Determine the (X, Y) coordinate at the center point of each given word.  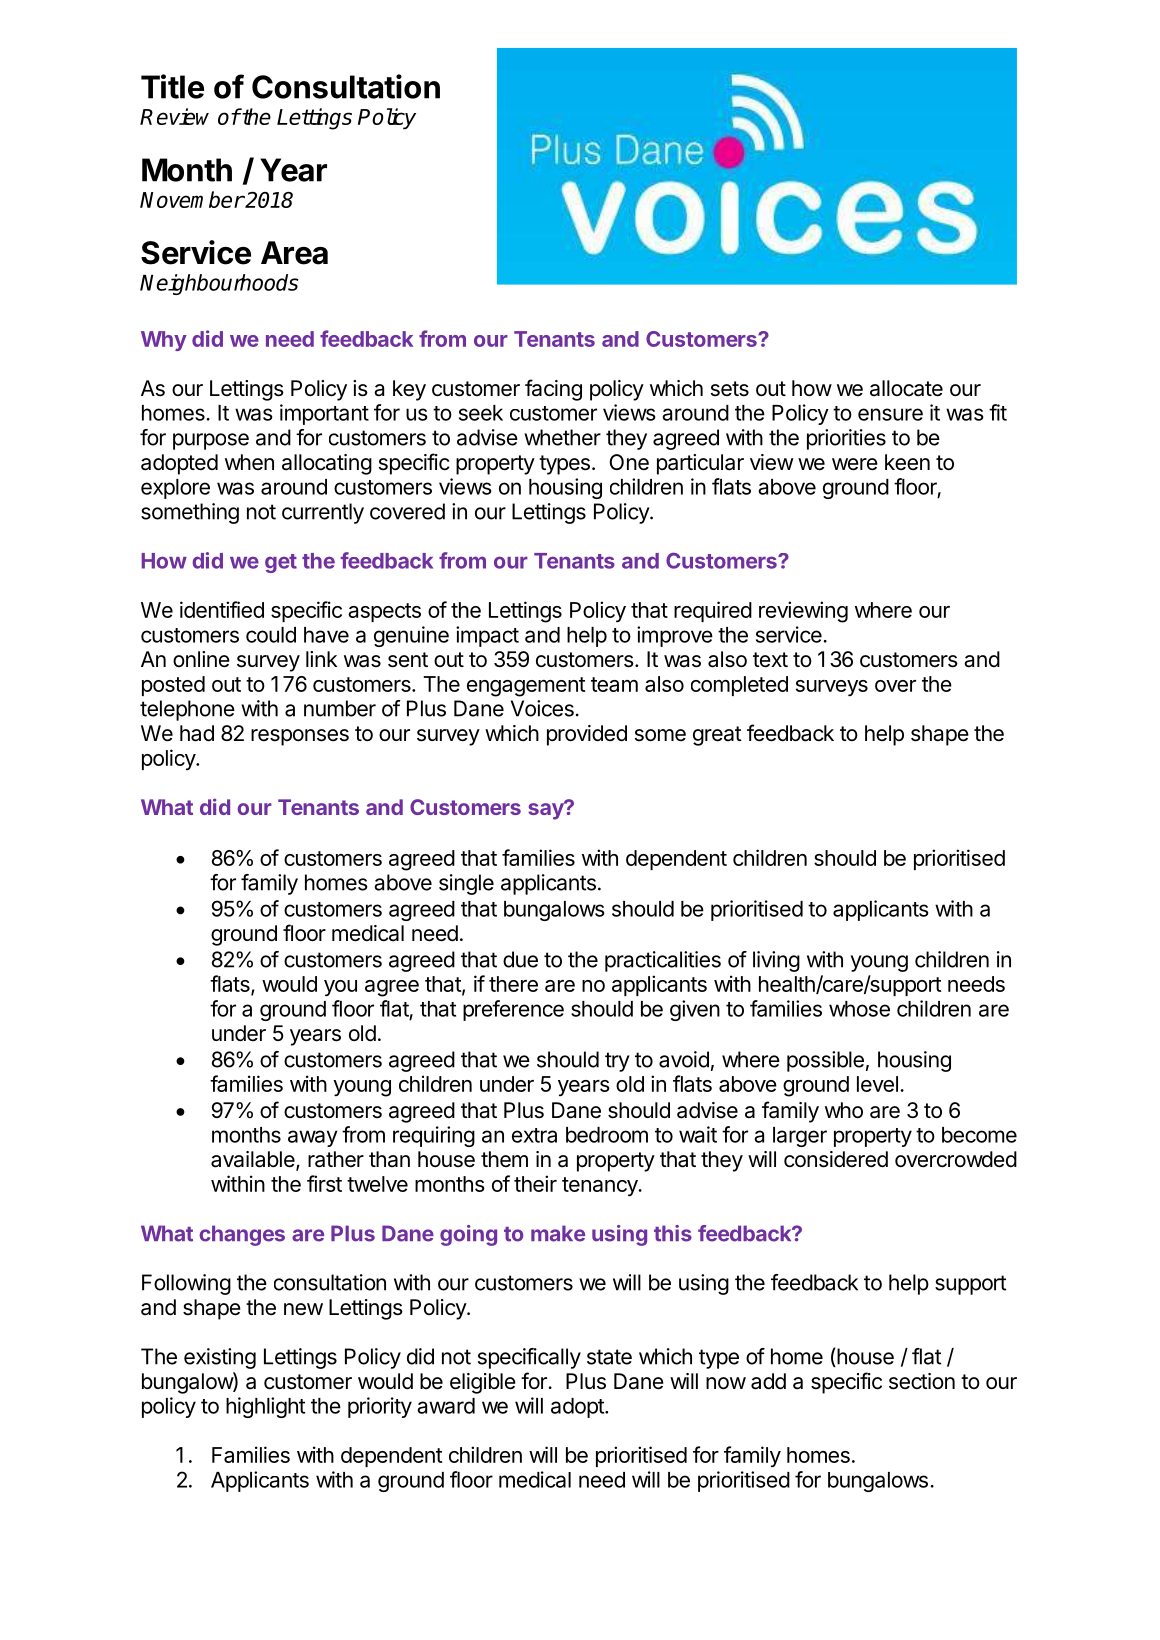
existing (220, 1358)
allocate (906, 388)
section (922, 1381)
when (249, 462)
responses (300, 737)
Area (294, 253)
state (609, 1357)
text (770, 660)
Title (172, 86)
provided (587, 735)
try (617, 1062)
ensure (890, 414)
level (877, 1084)
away (313, 1138)
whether (562, 437)
